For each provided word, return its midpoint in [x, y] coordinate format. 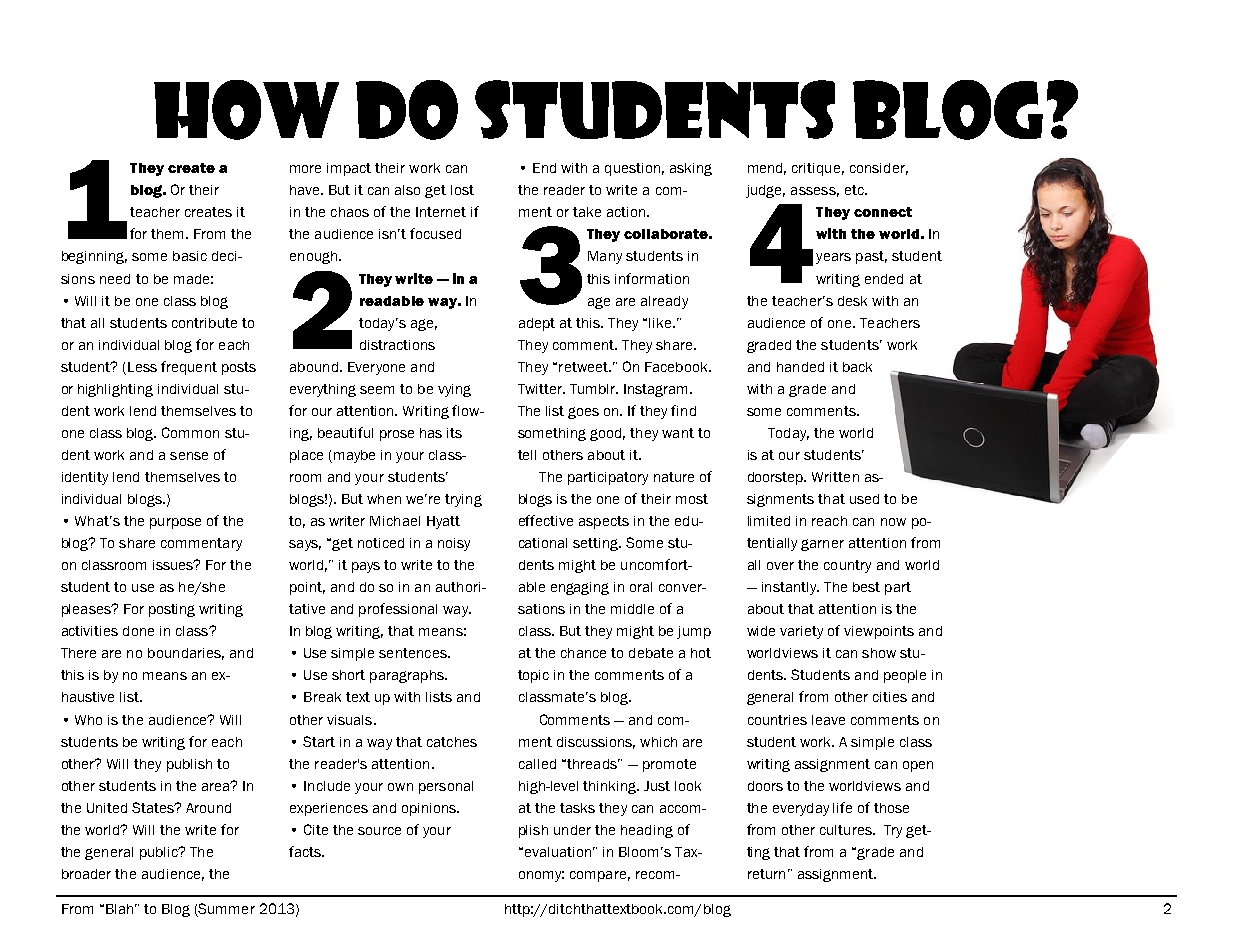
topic [533, 676]
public [160, 853]
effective [546, 520]
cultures [847, 830]
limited [769, 521]
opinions [430, 809]
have [306, 190]
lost [462, 190]
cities [890, 697]
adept [537, 324]
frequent [189, 368]
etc [855, 190]
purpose [175, 523]
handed [800, 367]
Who [88, 720]
